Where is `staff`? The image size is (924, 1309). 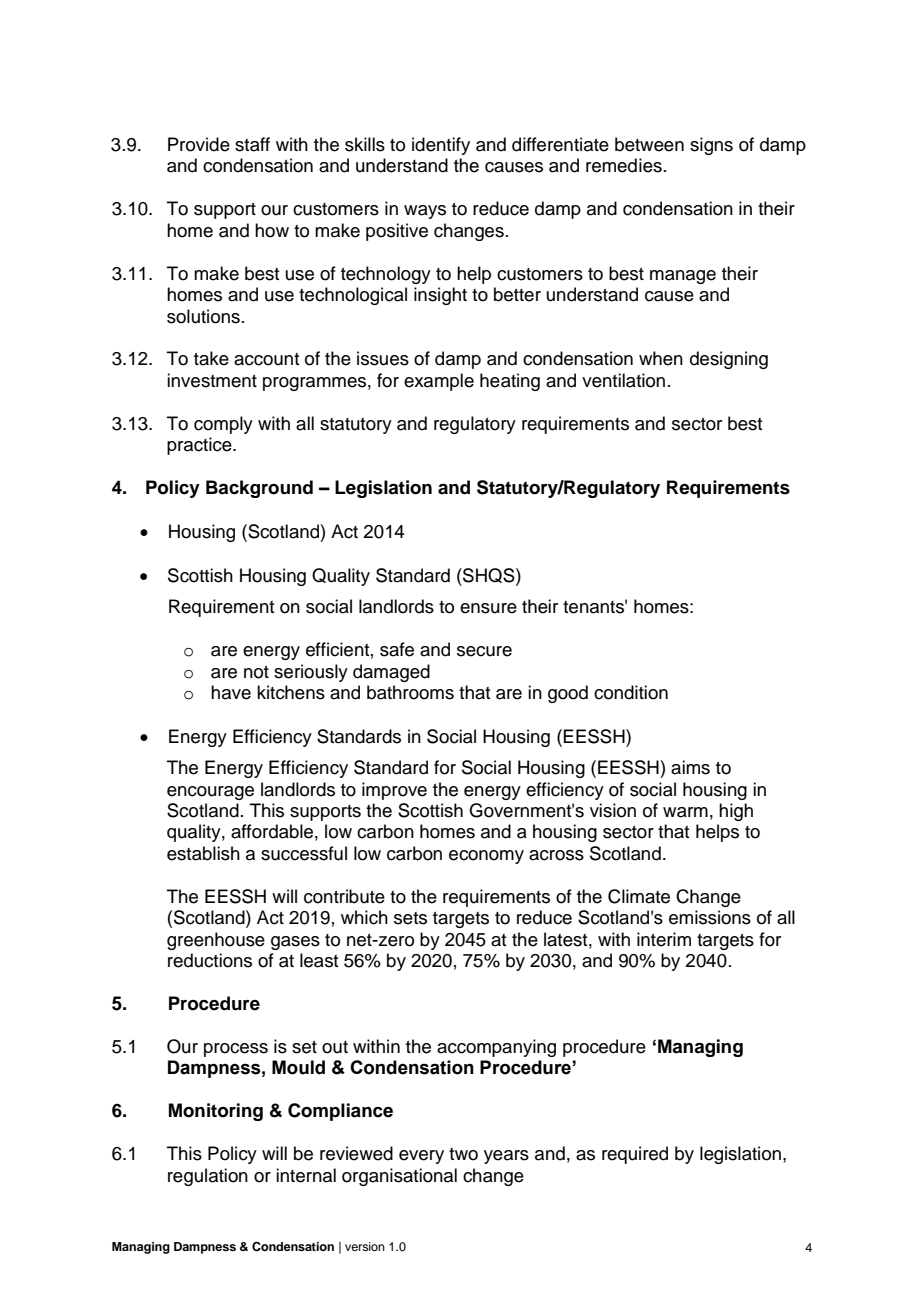 staff is located at coordinates (252, 144).
